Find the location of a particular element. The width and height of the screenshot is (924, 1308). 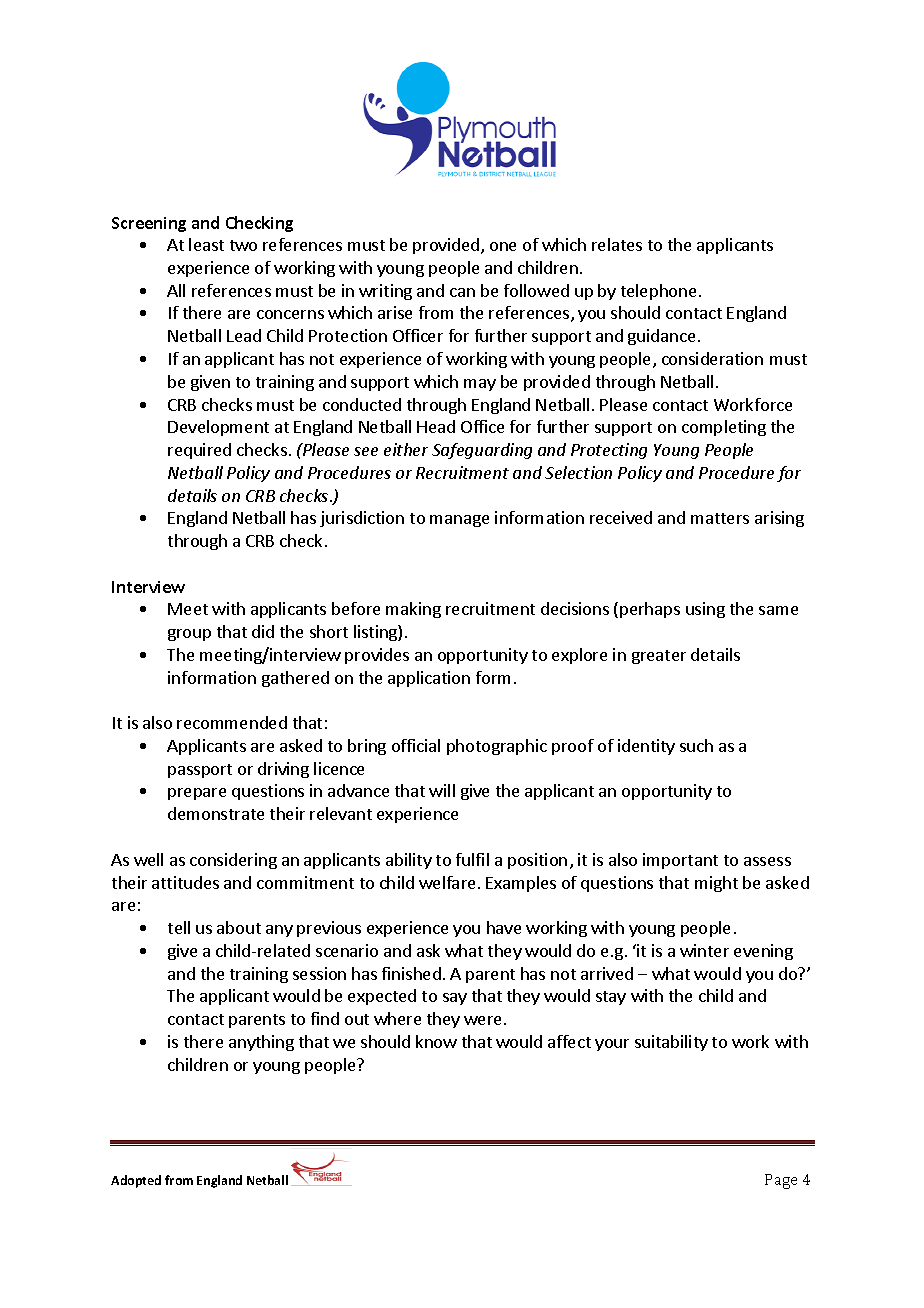

least is located at coordinates (206, 244).
